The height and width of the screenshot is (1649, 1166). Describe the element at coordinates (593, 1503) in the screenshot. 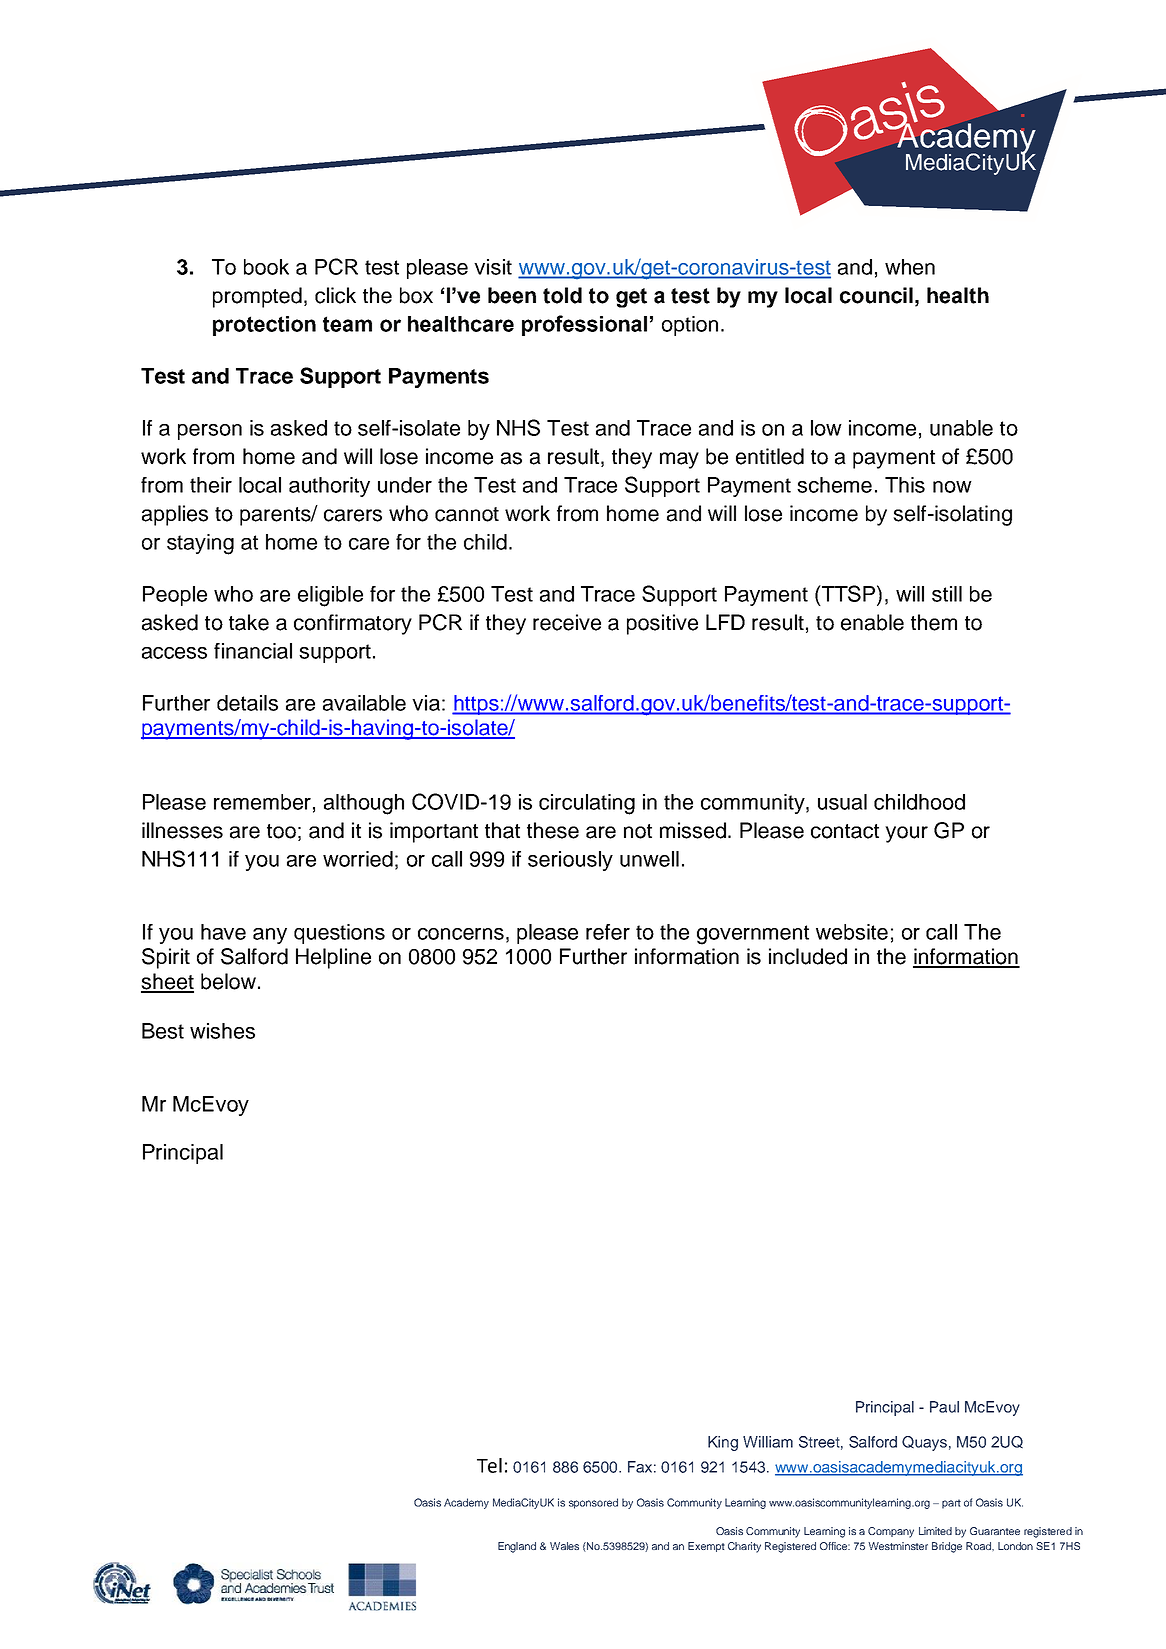

I see `sponsored` at that location.
